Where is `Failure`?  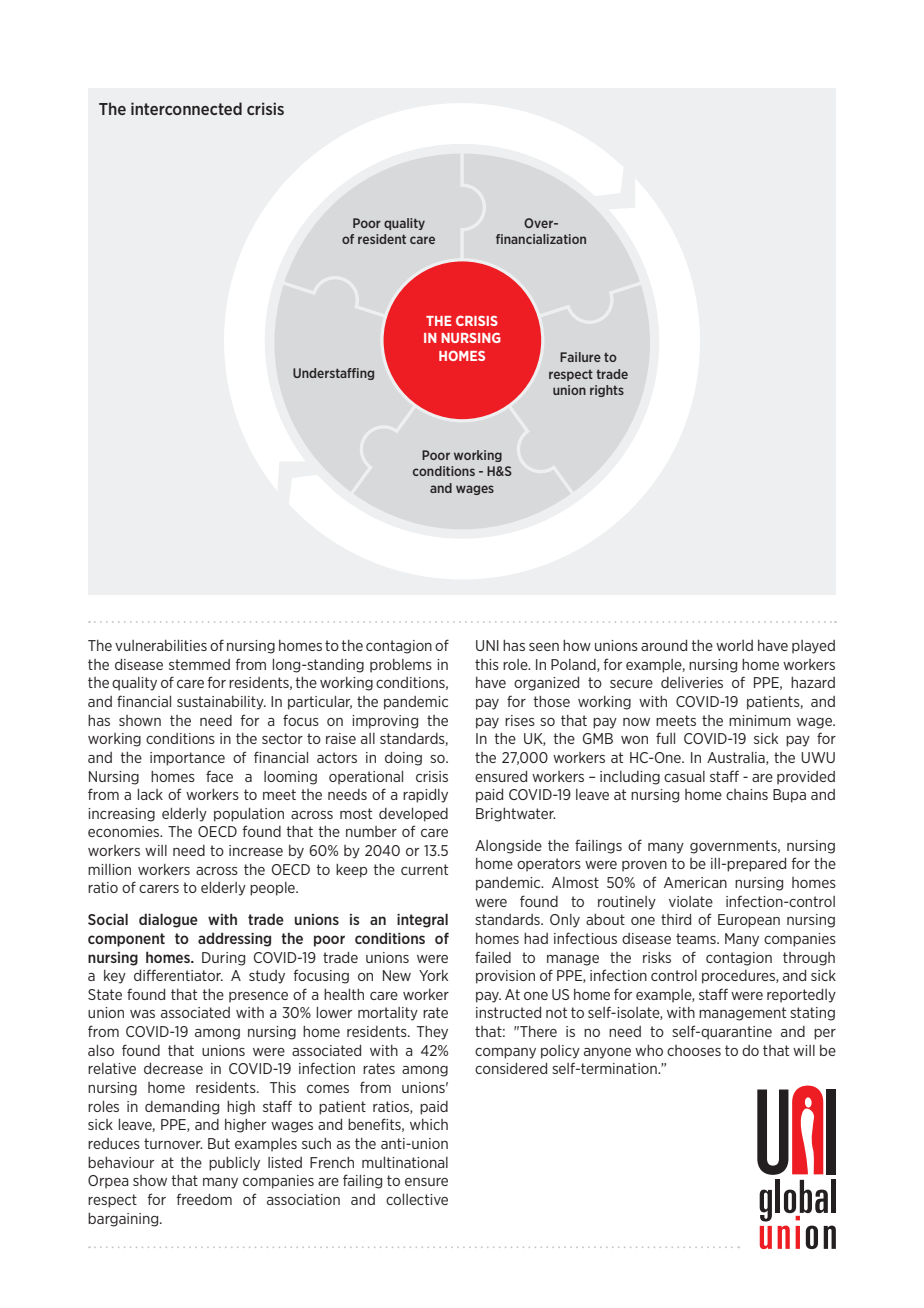 Failure is located at coordinates (580, 357).
